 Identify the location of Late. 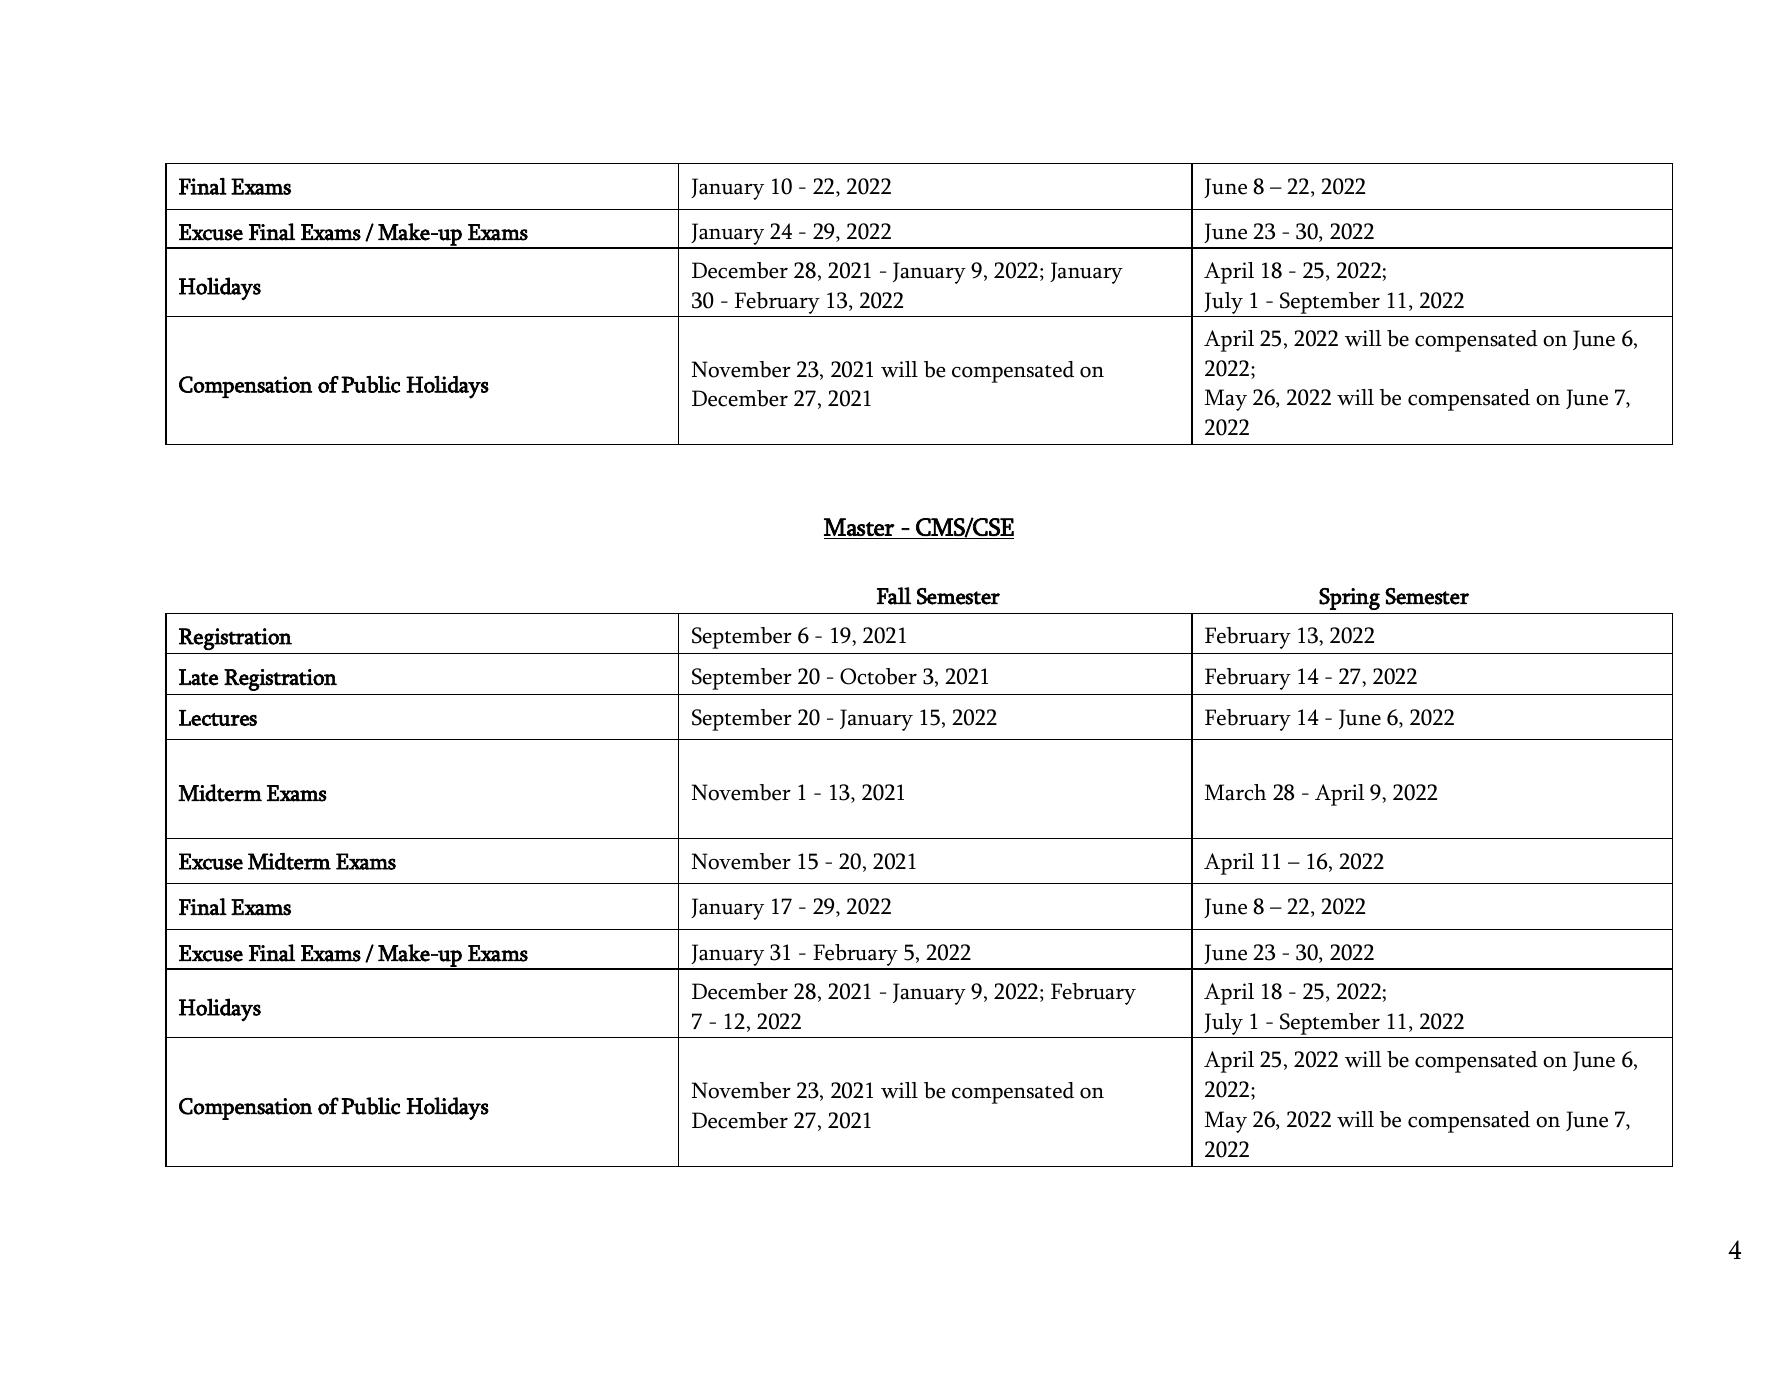
(198, 677).
